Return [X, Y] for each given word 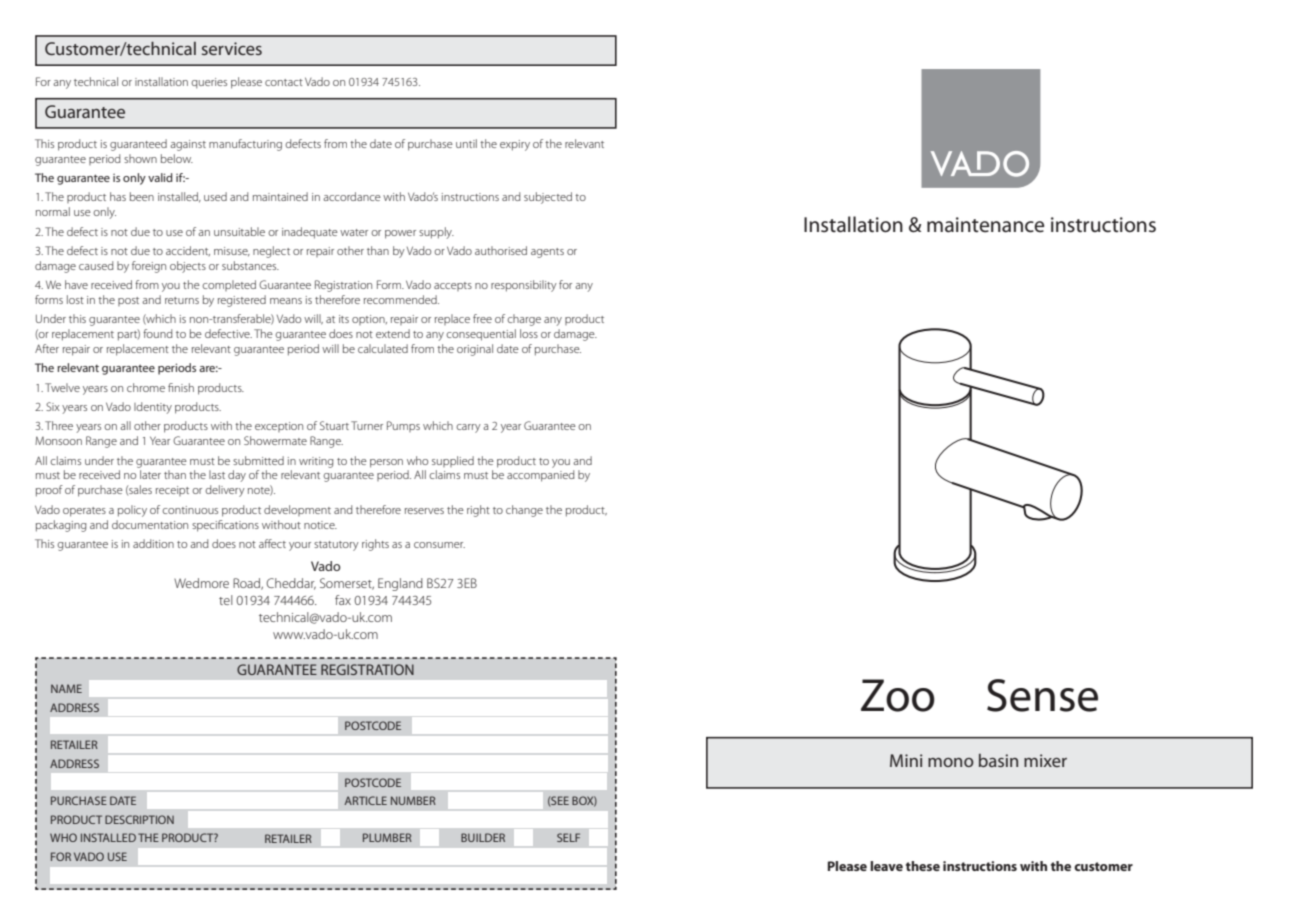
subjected [548, 198]
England [400, 584]
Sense [1042, 695]
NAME [66, 688]
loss [529, 333]
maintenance [985, 225]
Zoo [898, 695]
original [475, 350]
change [524, 511]
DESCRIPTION [139, 819]
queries [209, 83]
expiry [515, 145]
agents [547, 253]
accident [188, 251]
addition [153, 543]
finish [181, 387]
